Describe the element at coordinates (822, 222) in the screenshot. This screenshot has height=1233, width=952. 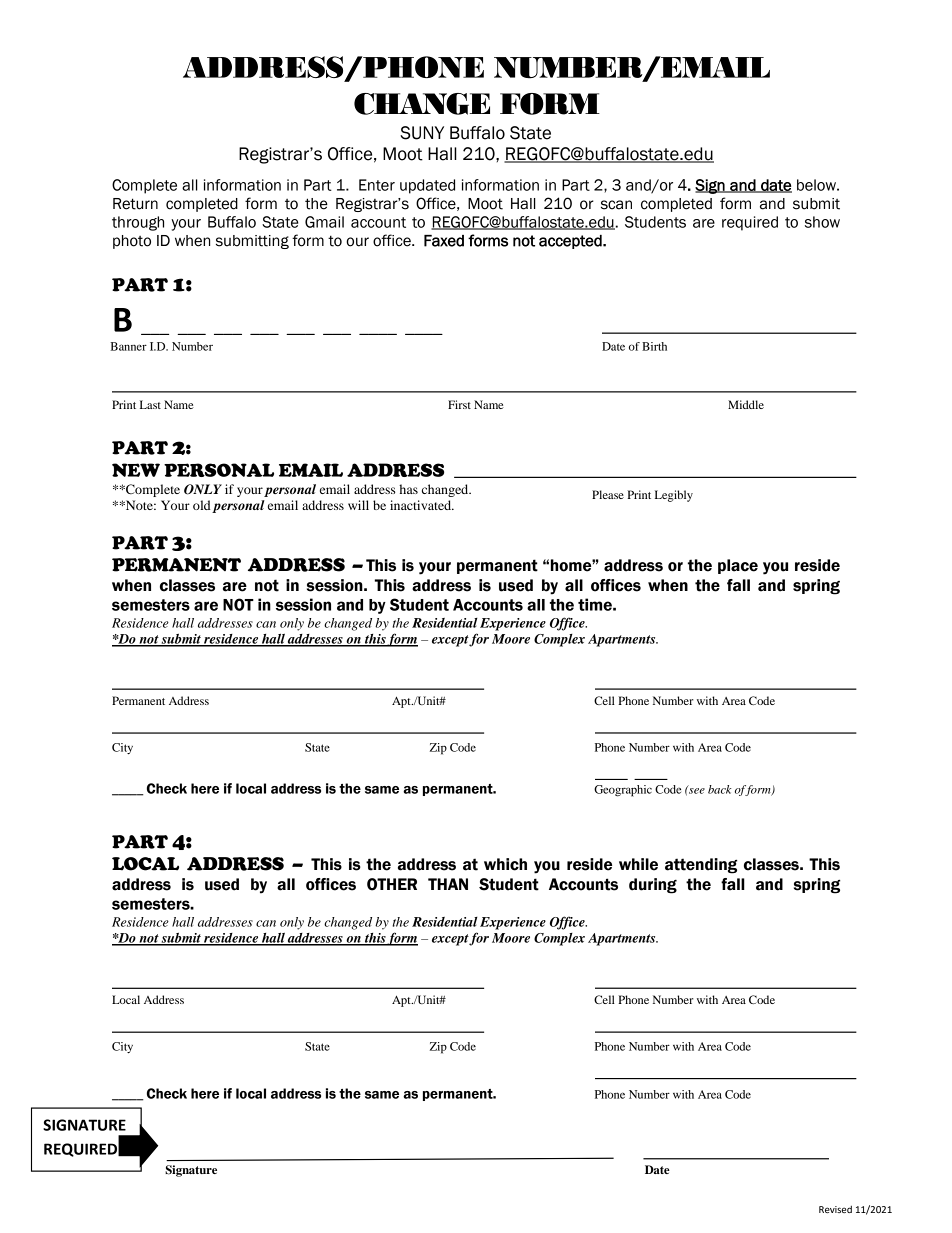
I see `show` at that location.
